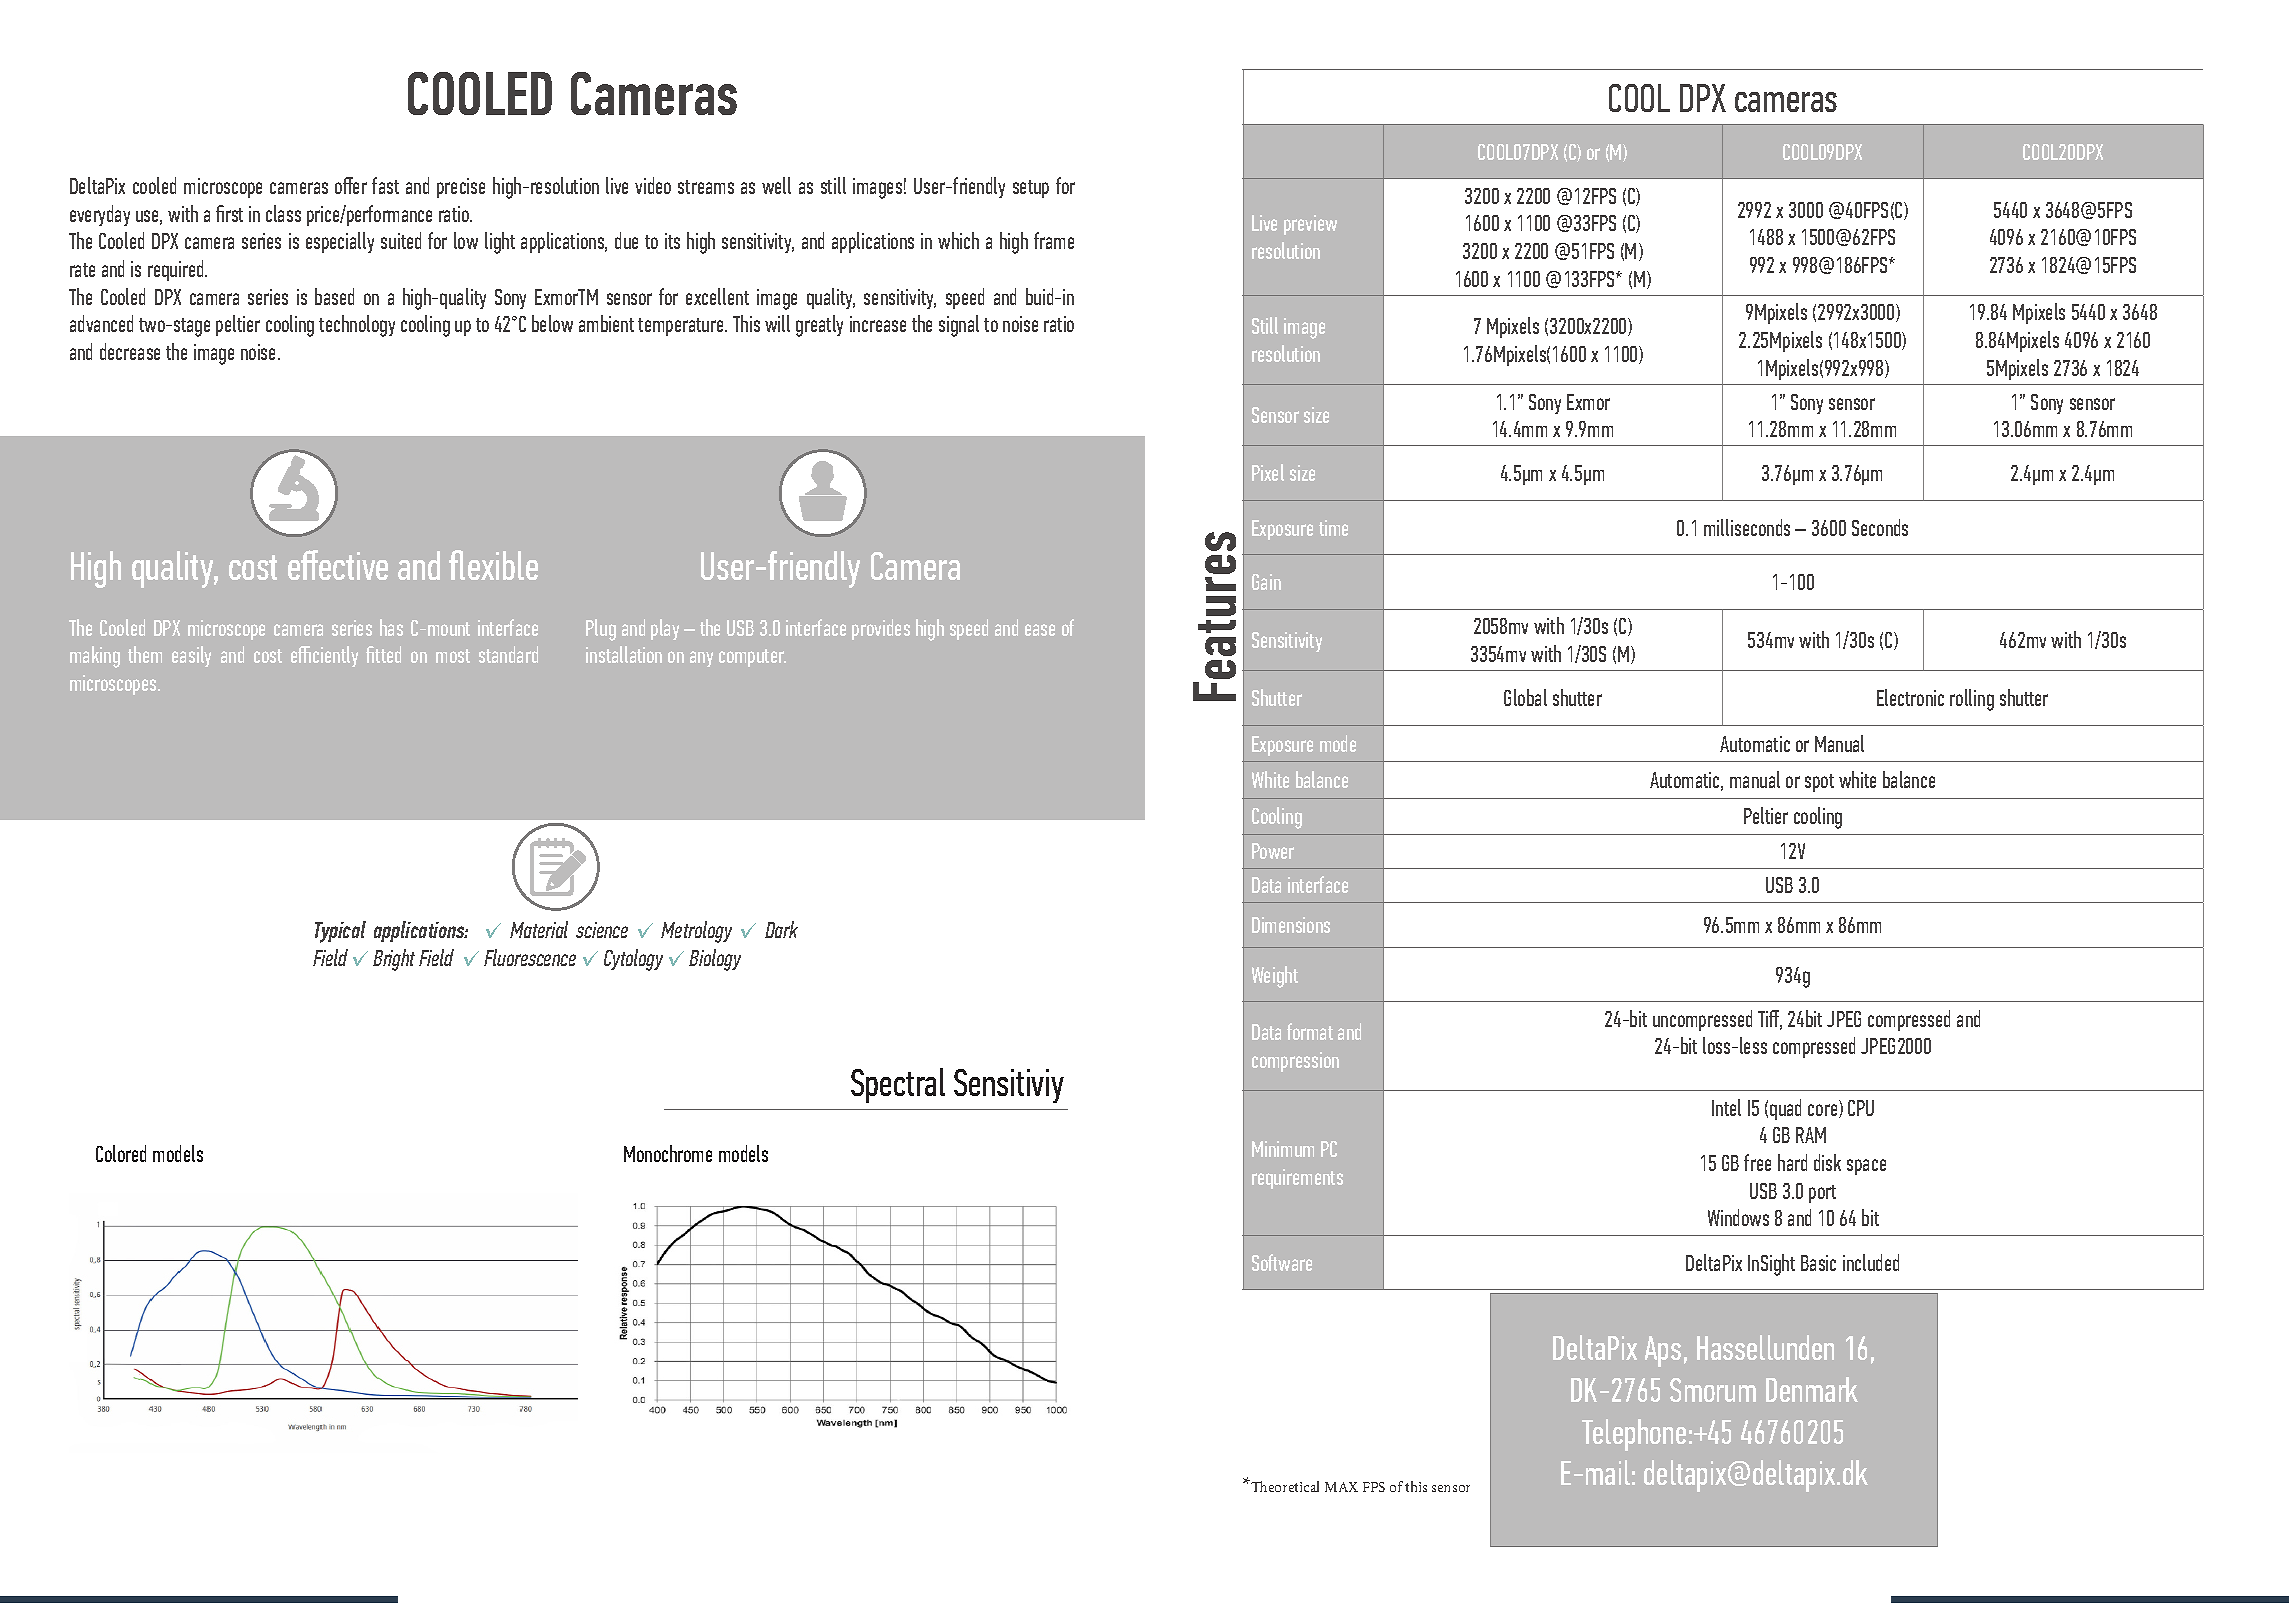 The height and width of the screenshot is (1619, 2289). Describe the element at coordinates (1310, 225) in the screenshot. I see `preview` at that location.
